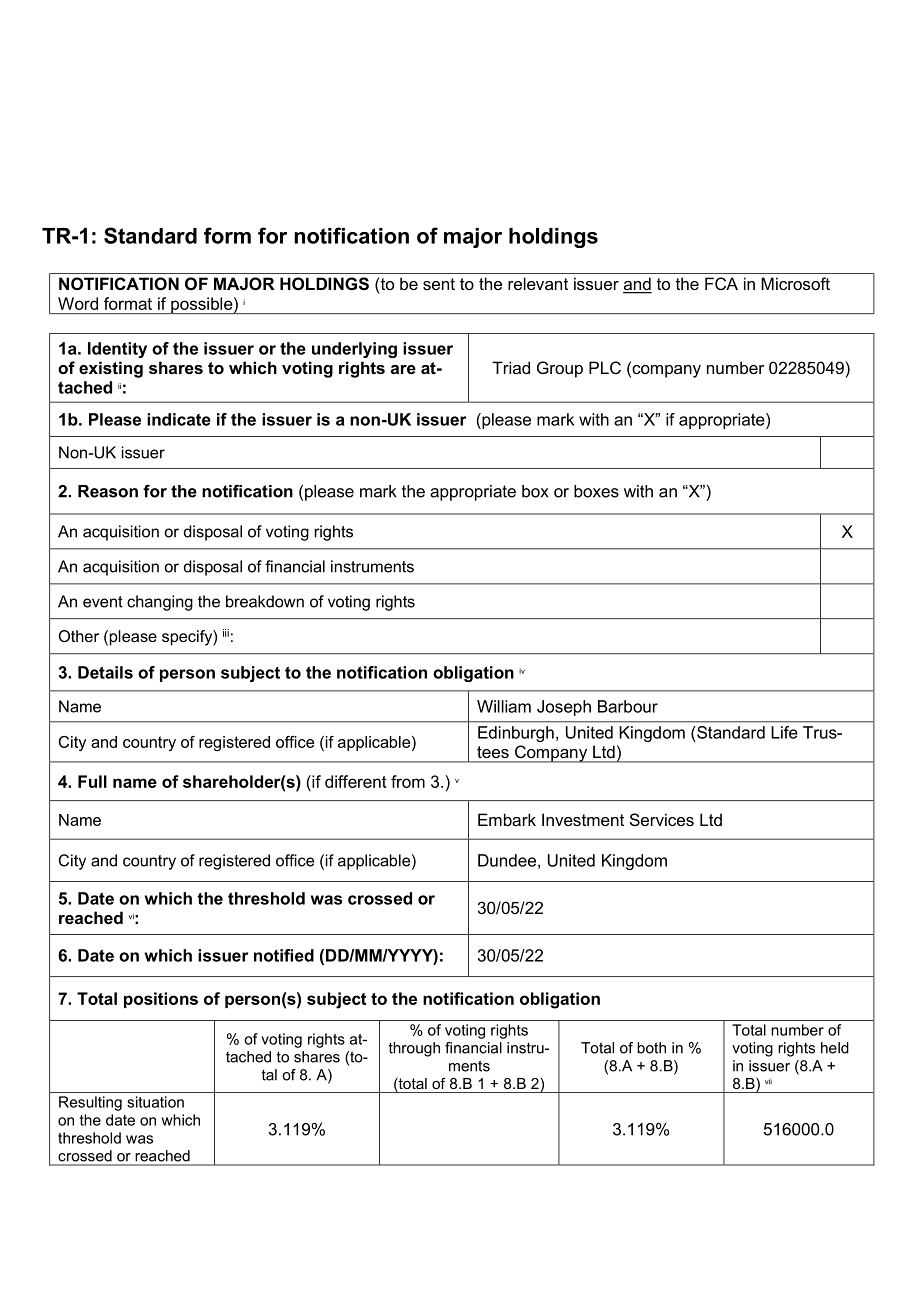 Image resolution: width=924 pixels, height=1308 pixels. Describe the element at coordinates (439, 284) in the screenshot. I see `sent` at that location.
